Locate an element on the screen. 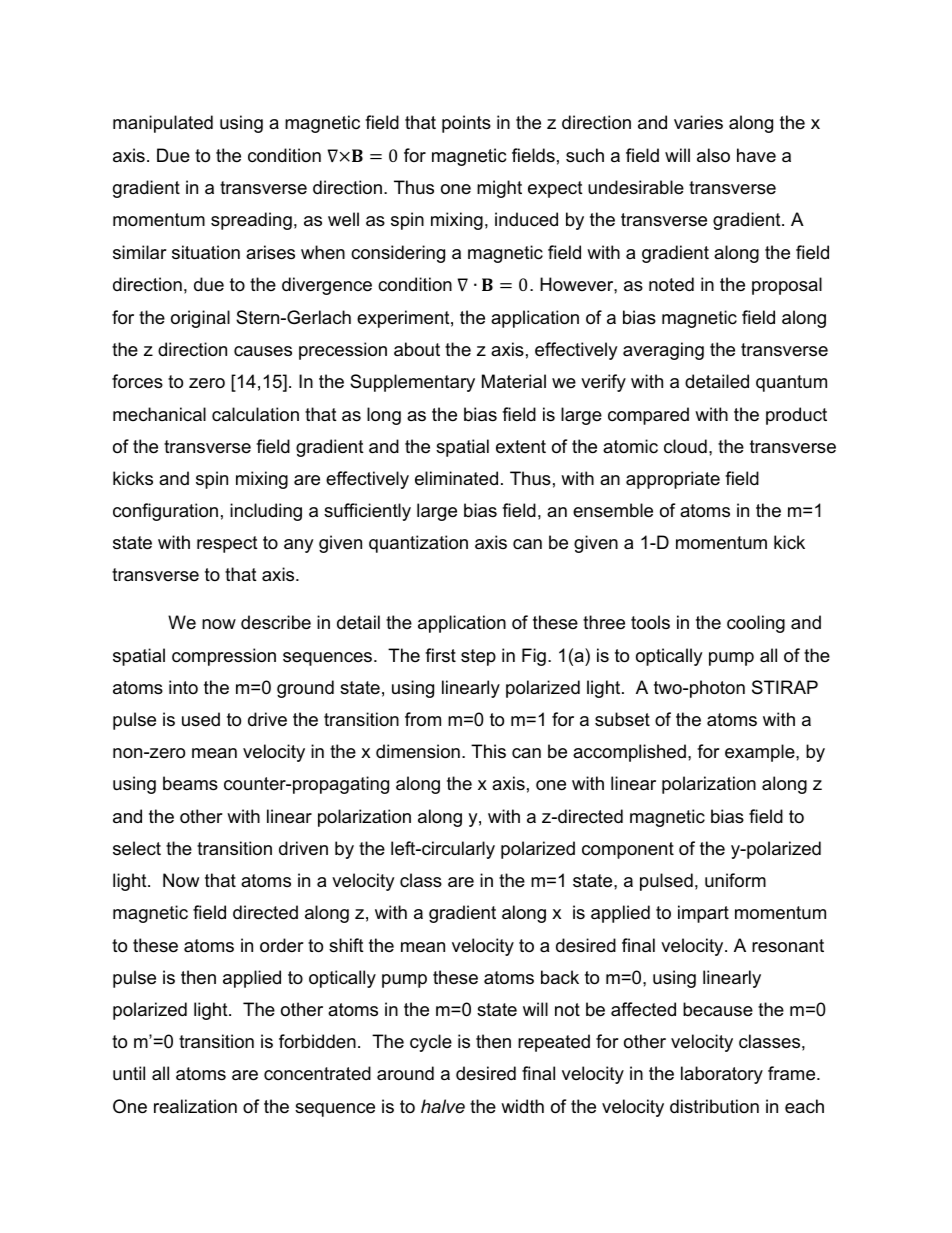  cloud is located at coordinates (685, 446).
